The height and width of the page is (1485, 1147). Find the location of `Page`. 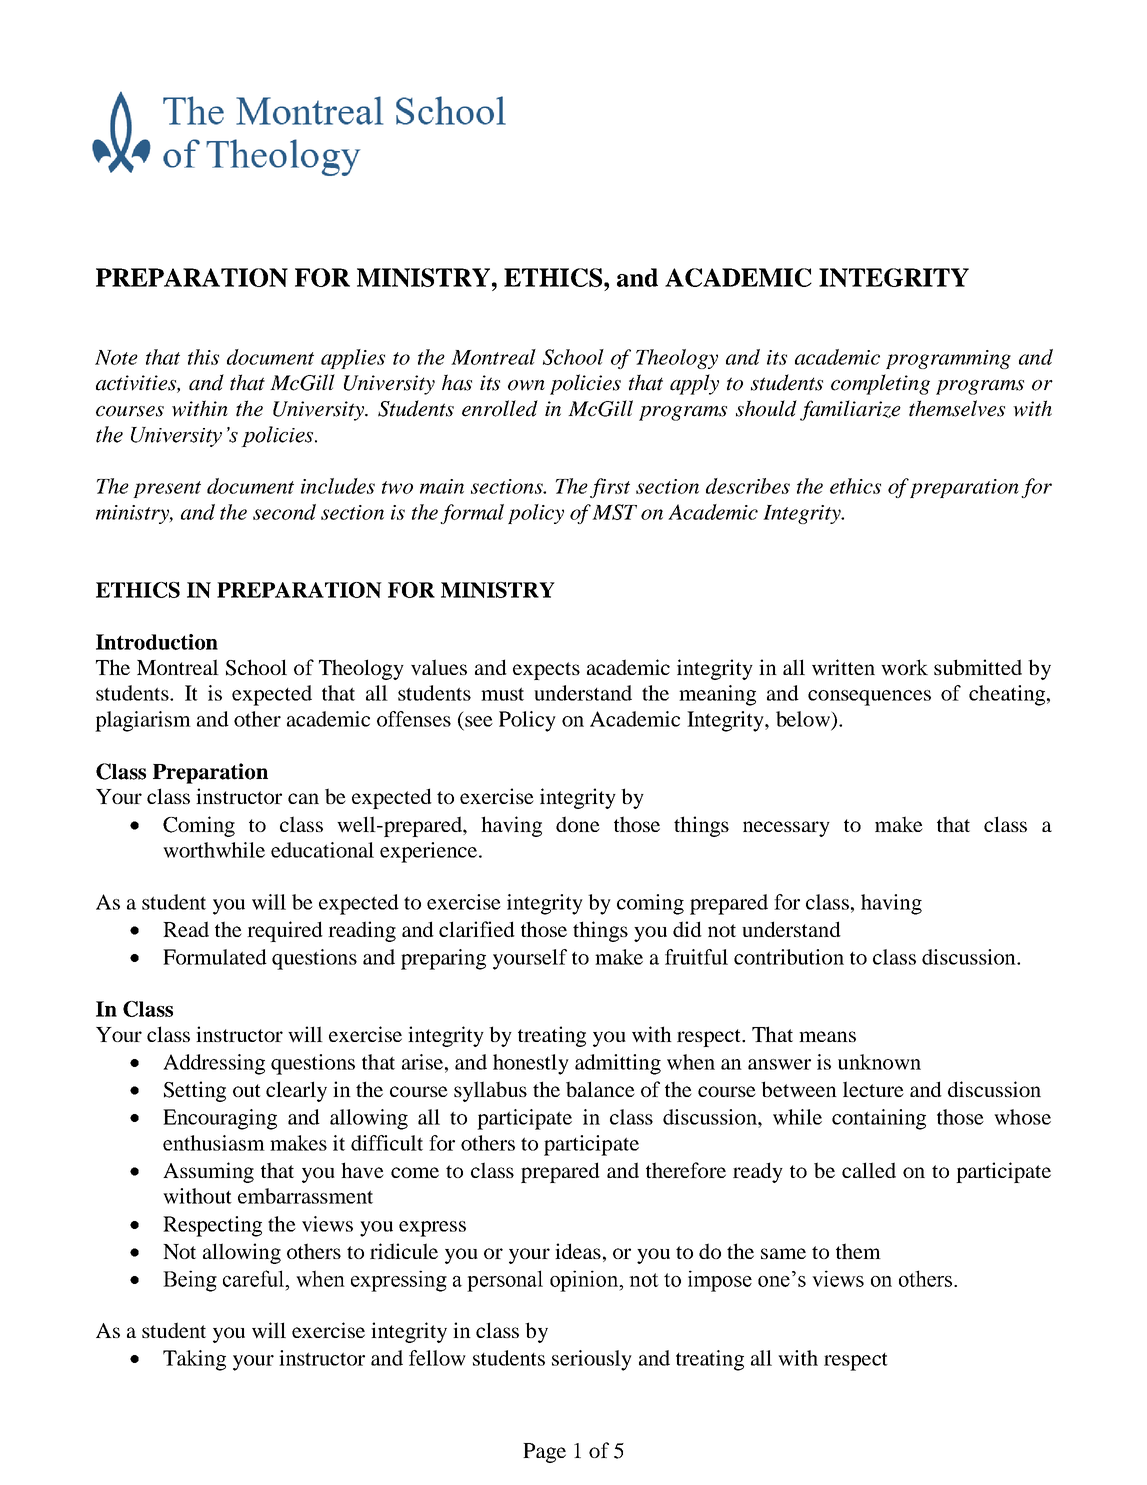

Page is located at coordinates (544, 1453).
